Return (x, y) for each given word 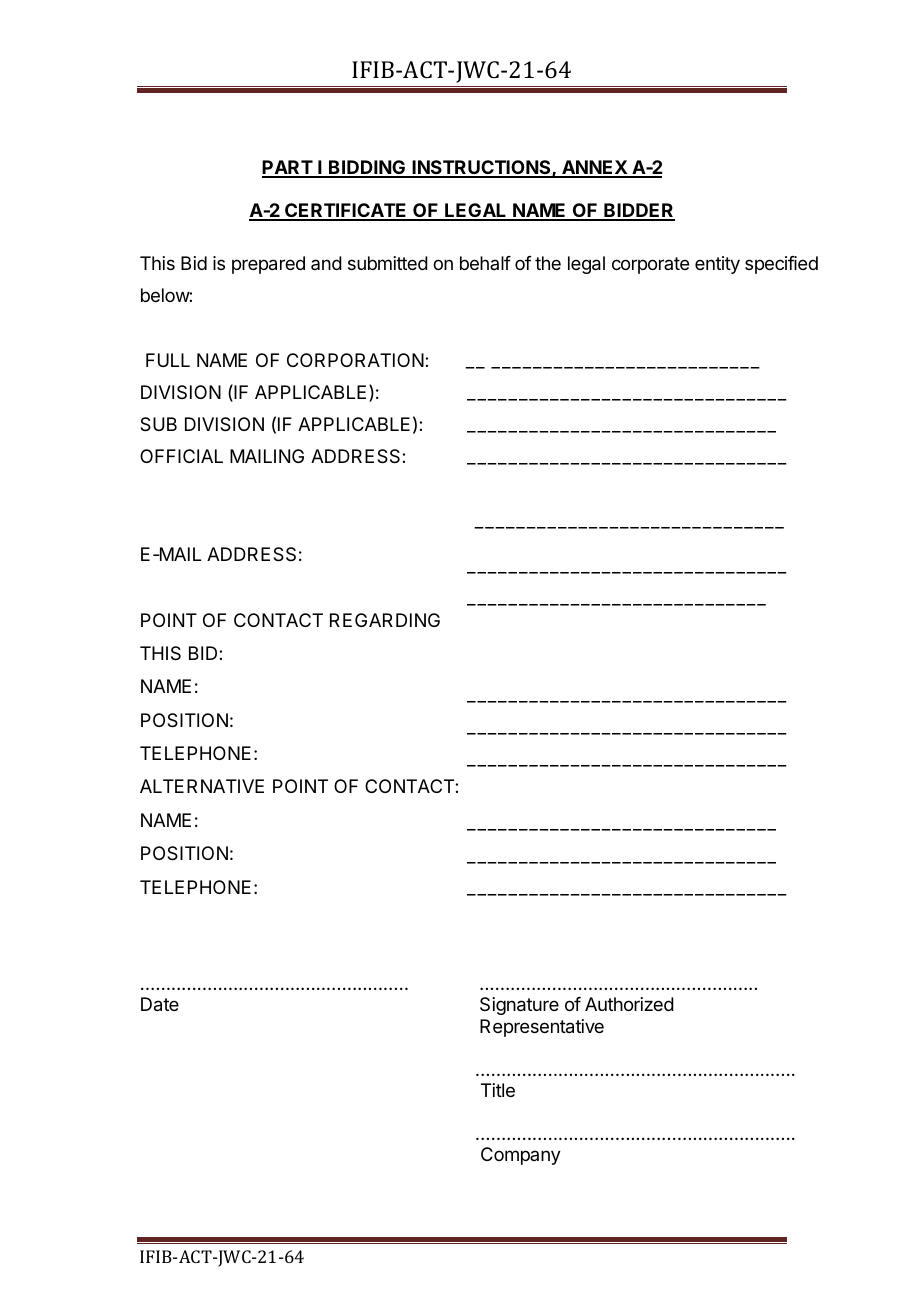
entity (717, 265)
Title (498, 1090)
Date (160, 1004)
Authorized (629, 1004)
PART (288, 168)
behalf (485, 263)
